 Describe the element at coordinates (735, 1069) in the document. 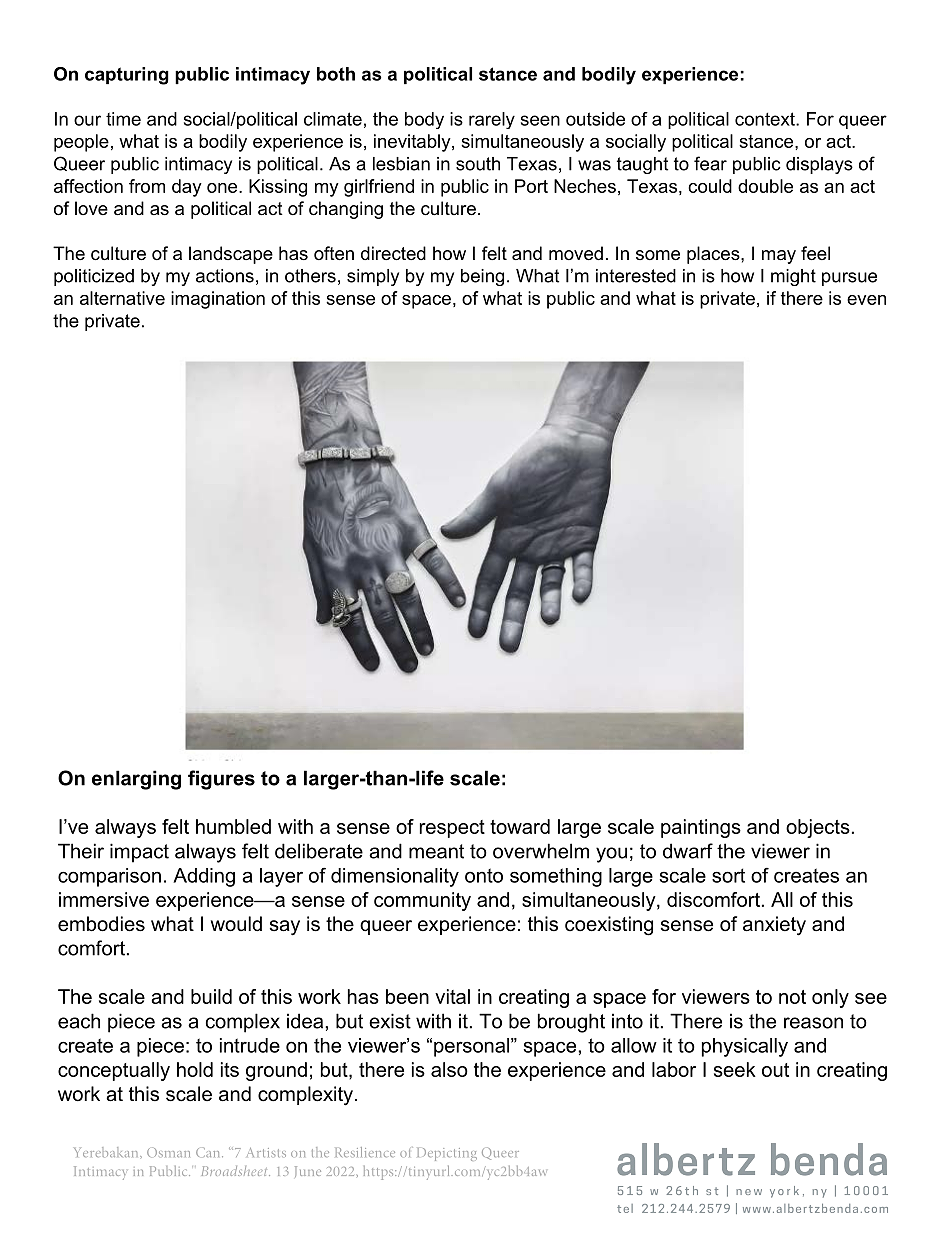

I see `seek` at that location.
